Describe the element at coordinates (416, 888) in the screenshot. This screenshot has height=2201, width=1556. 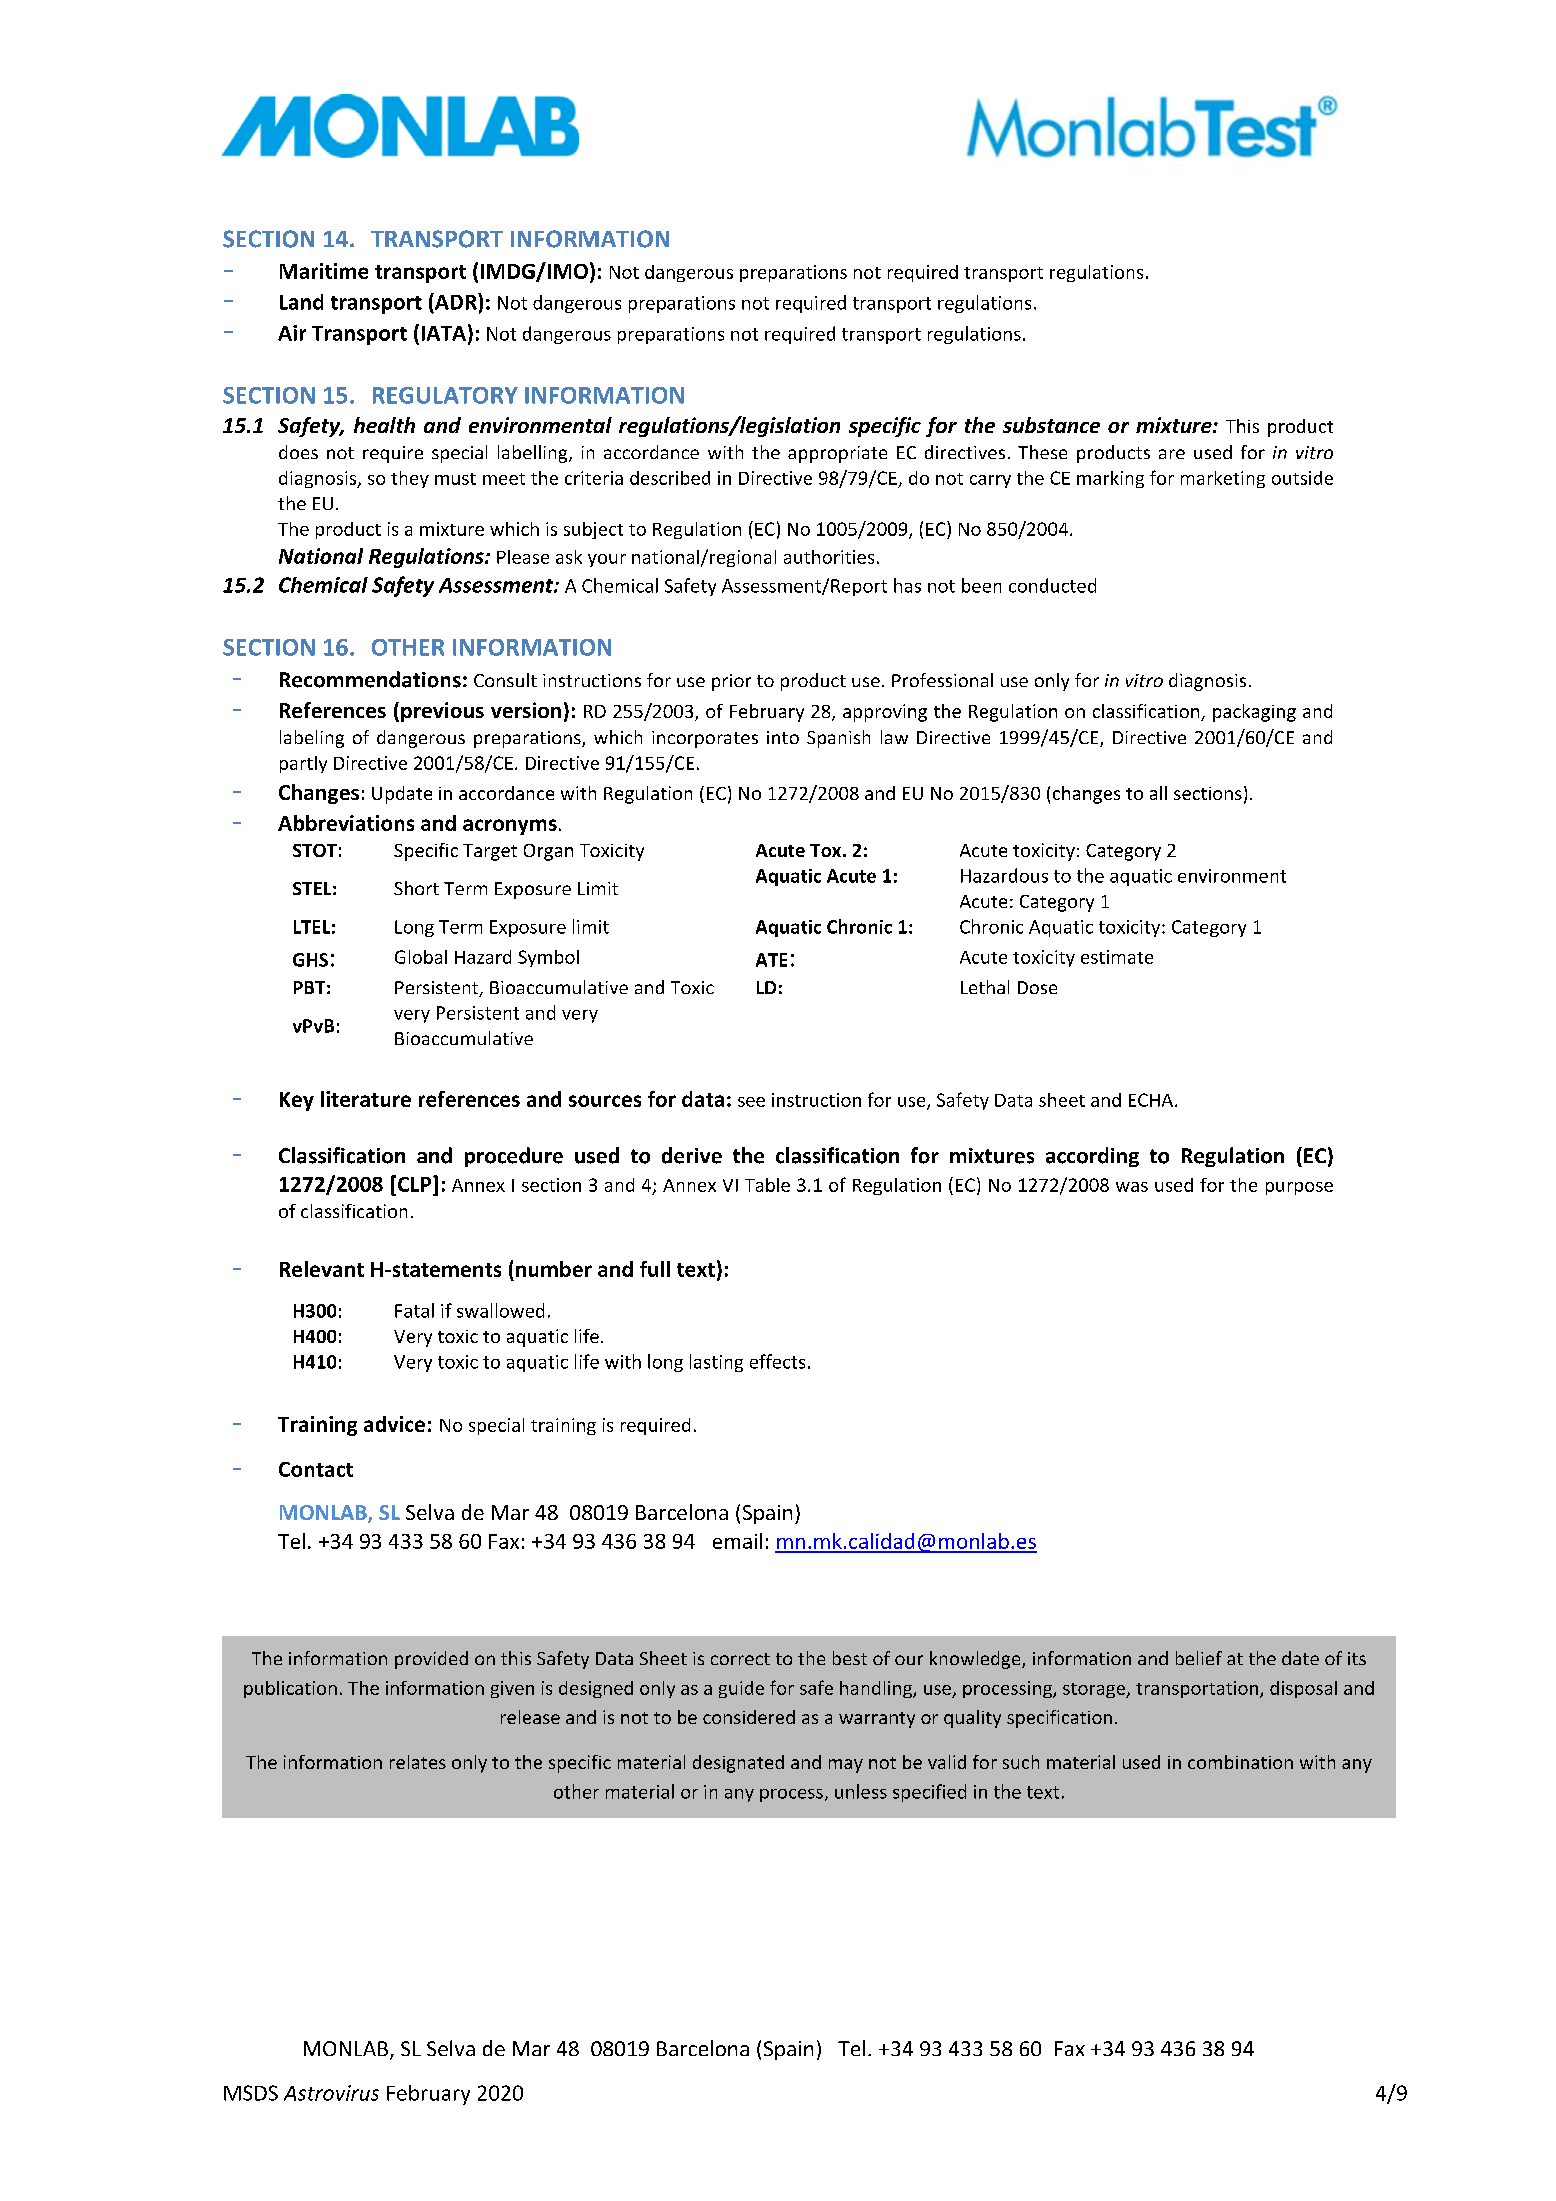
I see `Short` at that location.
